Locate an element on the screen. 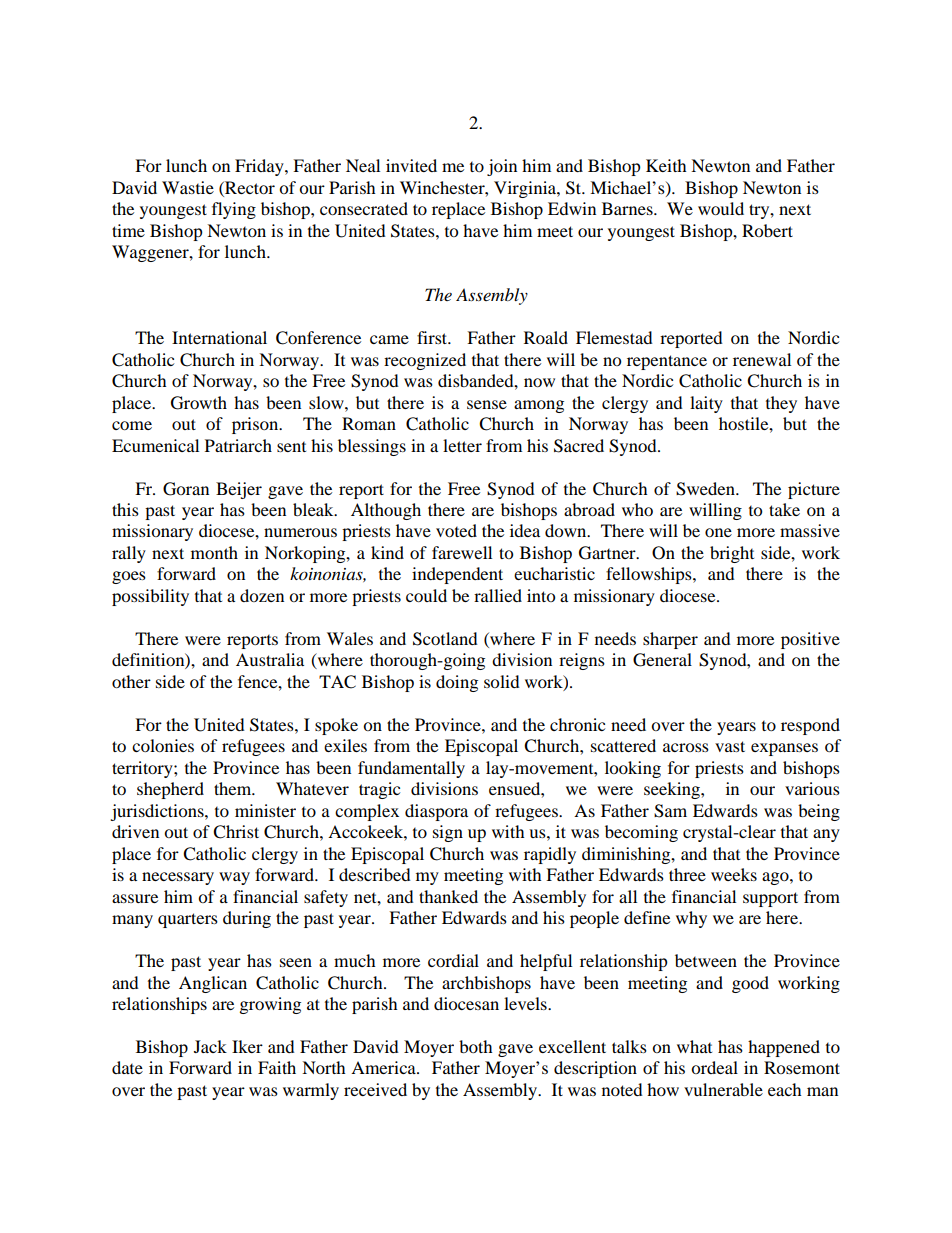 This screenshot has height=1233, width=952. join is located at coordinates (502, 167).
